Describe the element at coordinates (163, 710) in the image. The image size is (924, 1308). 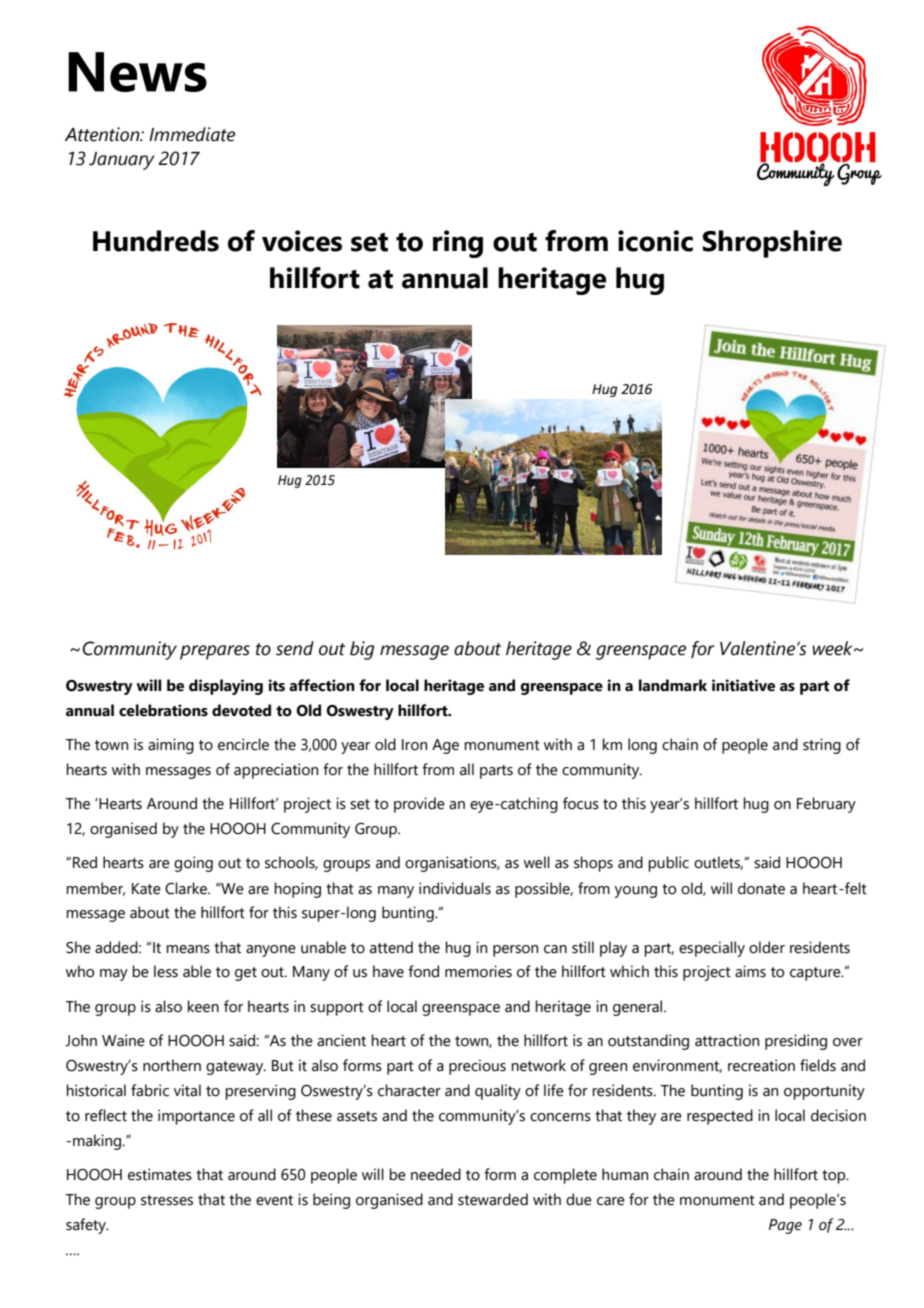
I see `celebrations` at that location.
